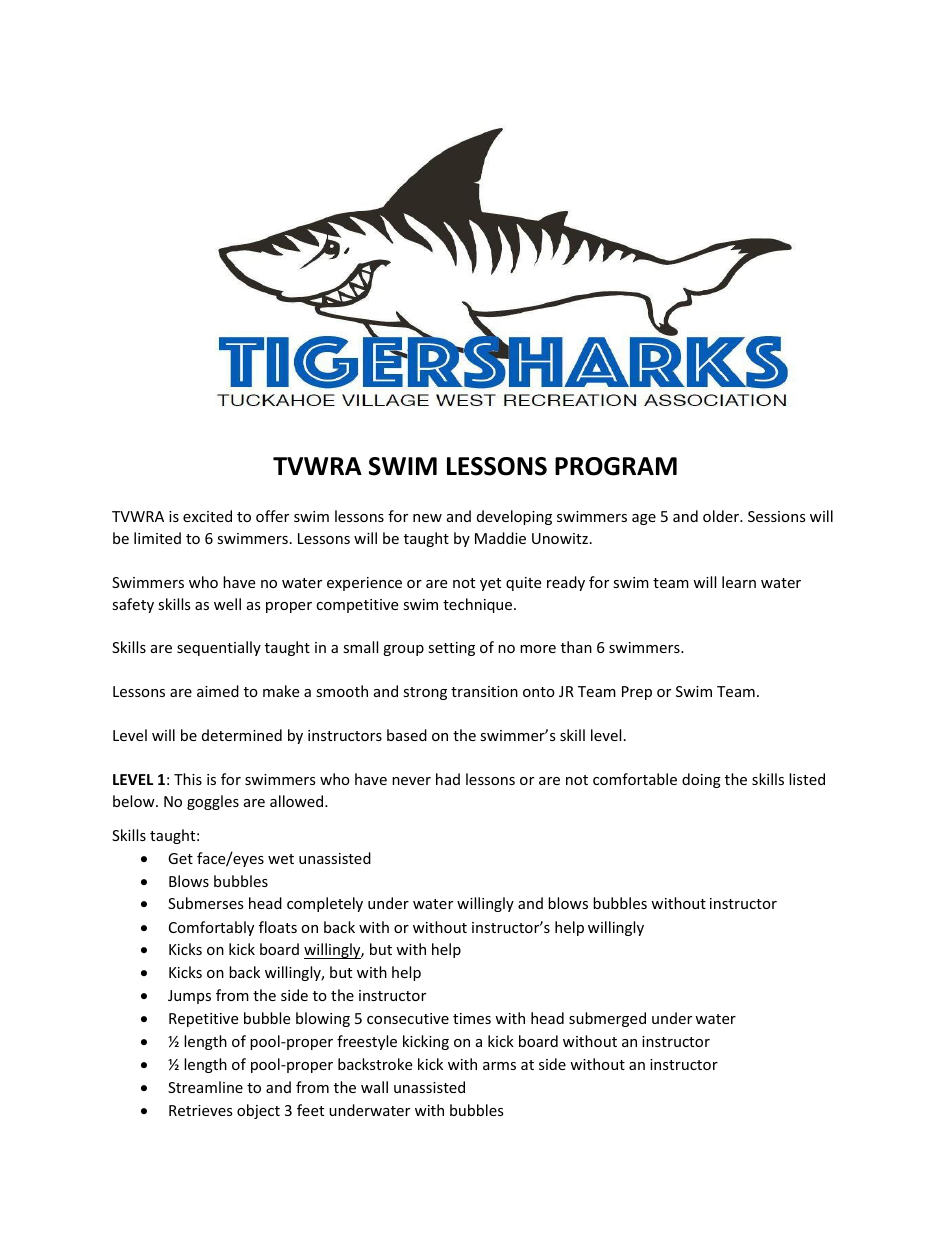  I want to click on Prep, so click(637, 693).
